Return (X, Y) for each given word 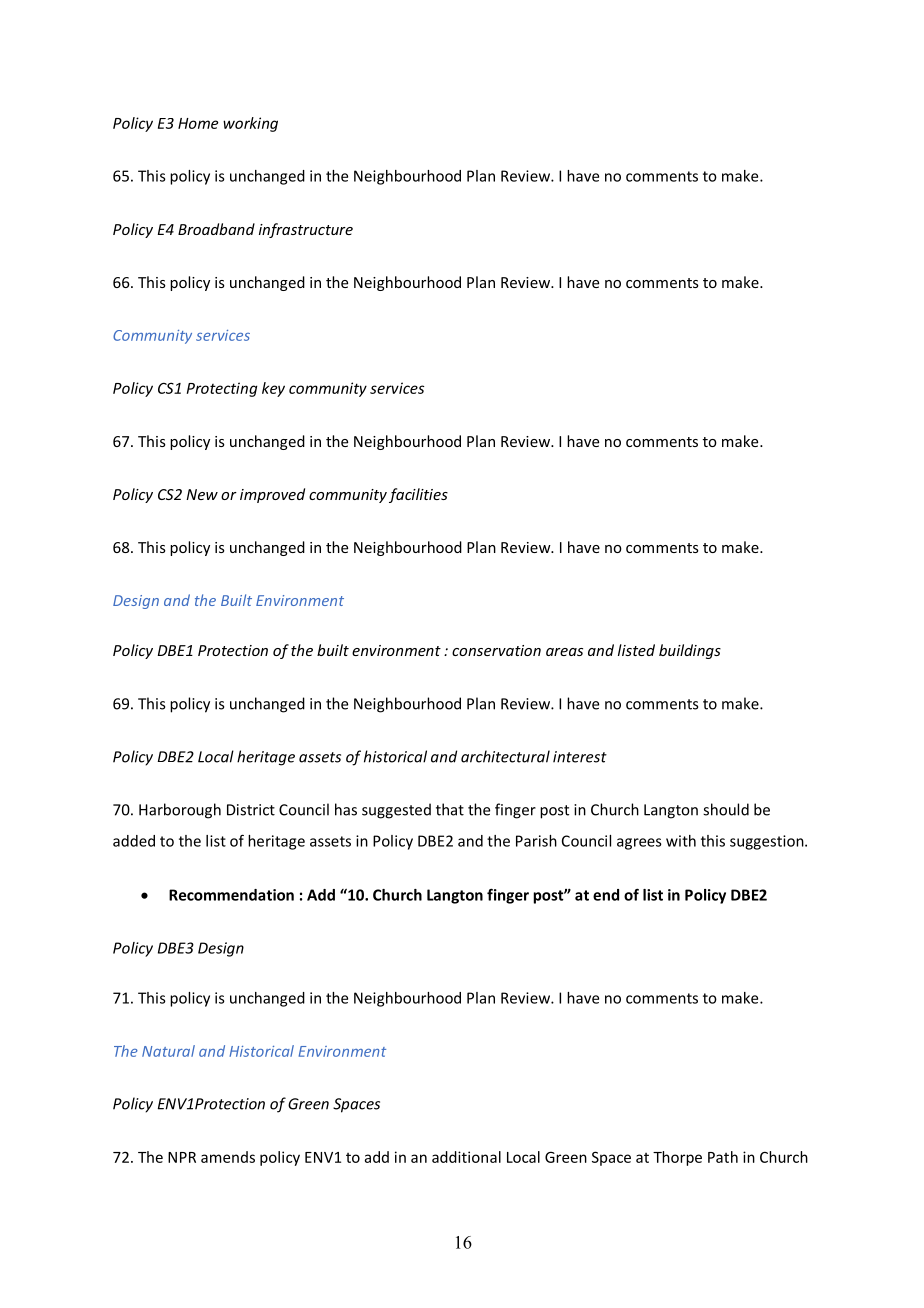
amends (228, 1157)
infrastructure (306, 230)
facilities (418, 495)
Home (198, 123)
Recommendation (231, 895)
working (250, 124)
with (681, 841)
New (202, 494)
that (450, 809)
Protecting (222, 389)
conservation (496, 650)
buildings (690, 651)
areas (564, 652)
